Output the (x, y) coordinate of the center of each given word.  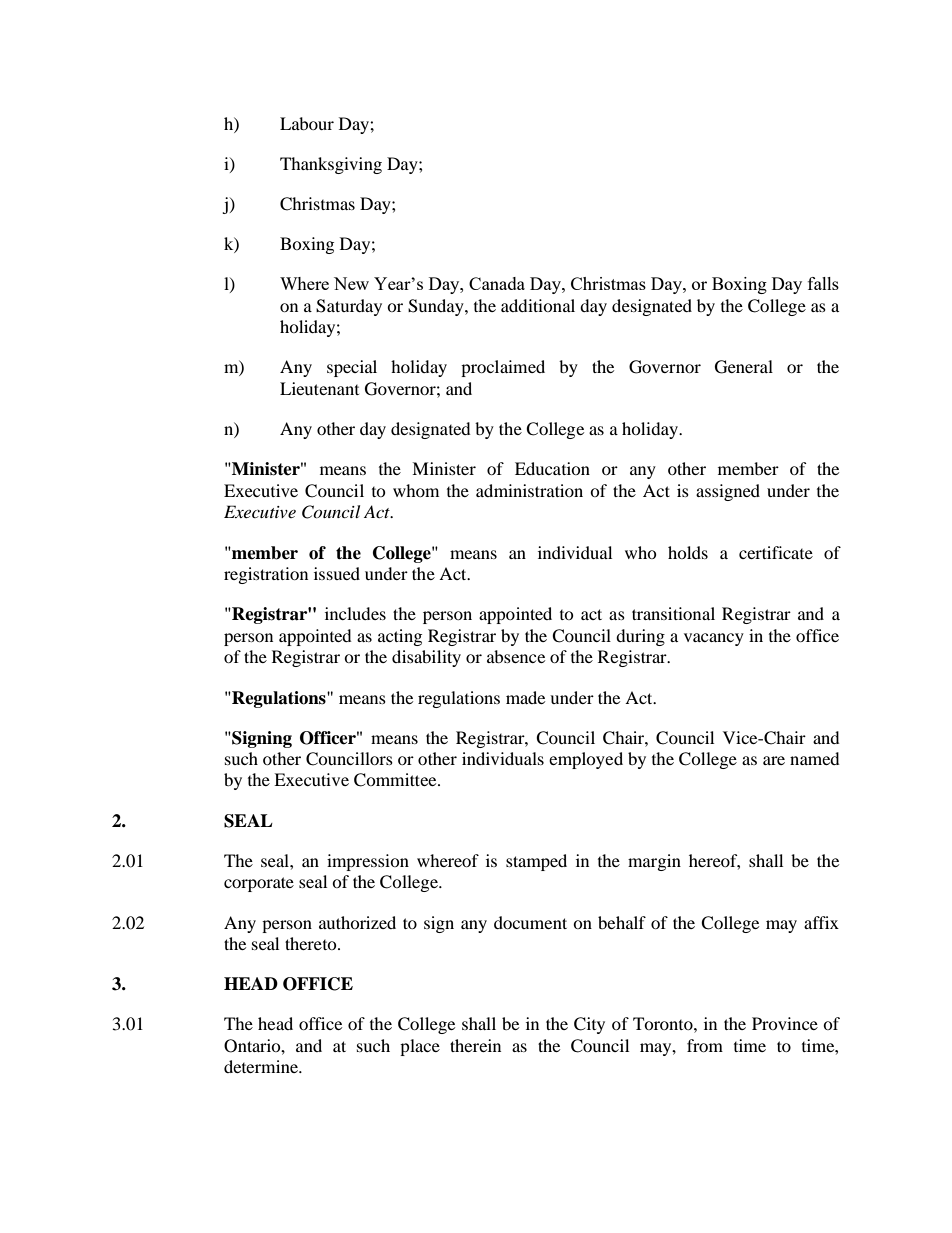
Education (552, 468)
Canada (497, 283)
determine (262, 1066)
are (774, 760)
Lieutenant (319, 388)
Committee (396, 780)
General (744, 367)
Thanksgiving (331, 165)
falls (823, 283)
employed (586, 760)
